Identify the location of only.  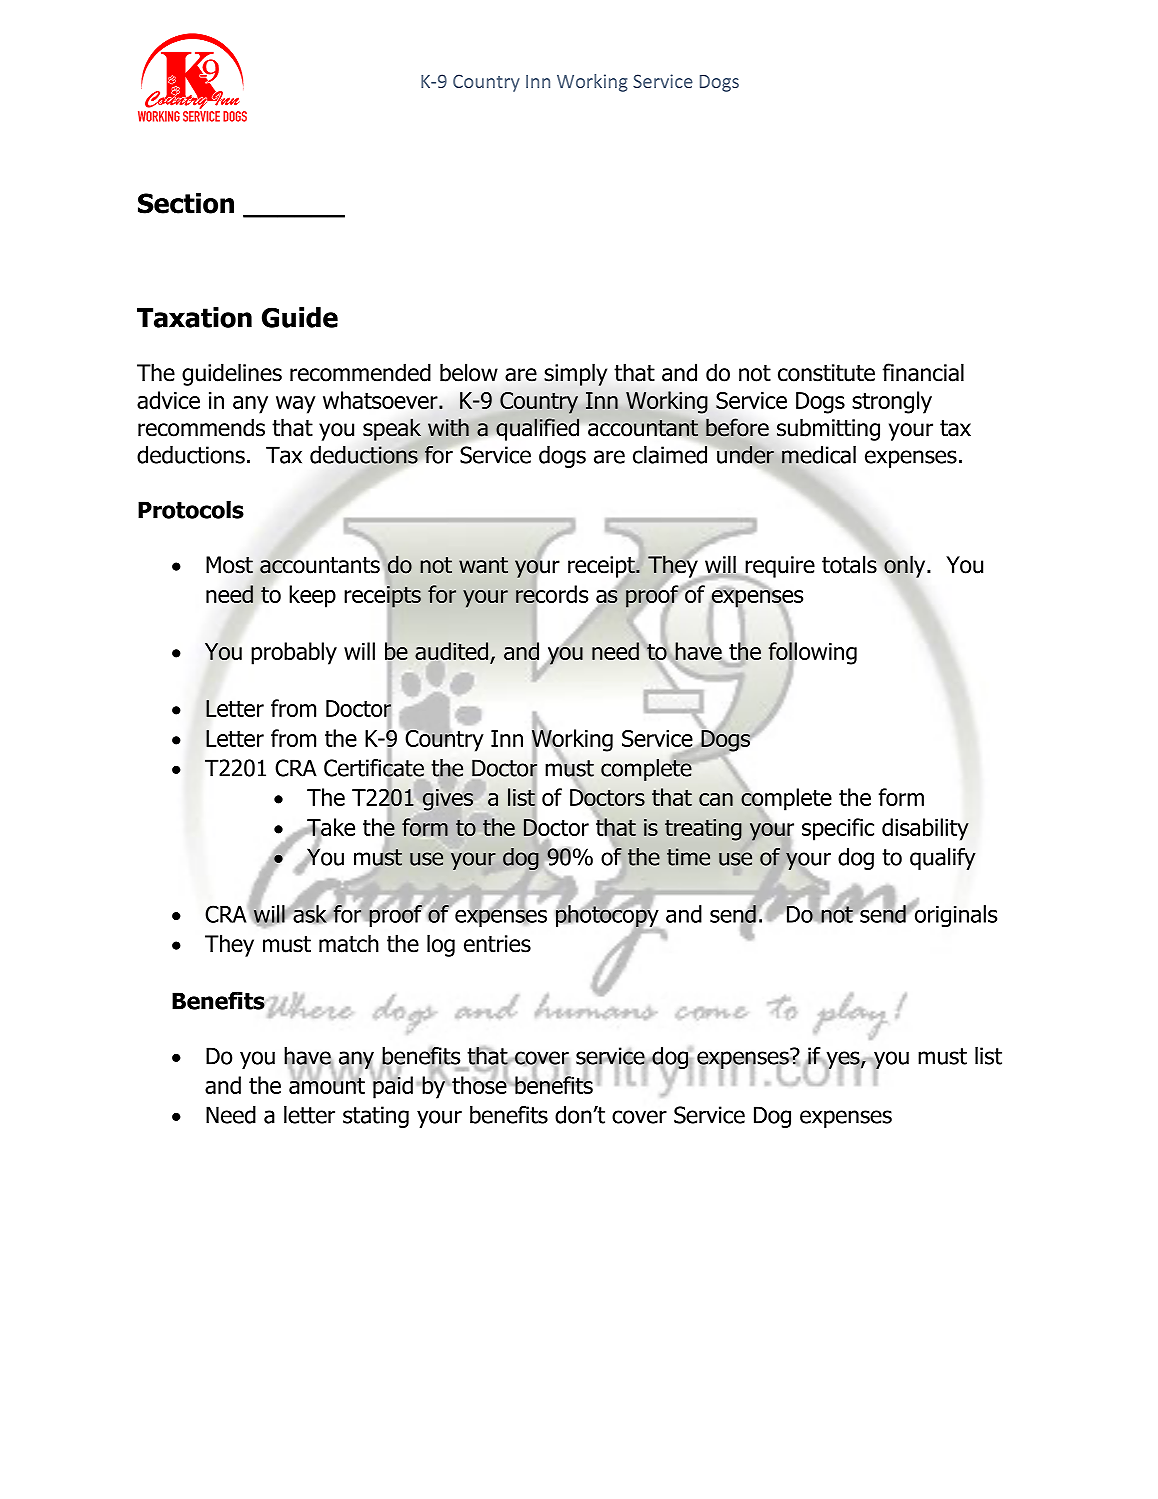
(906, 566).
